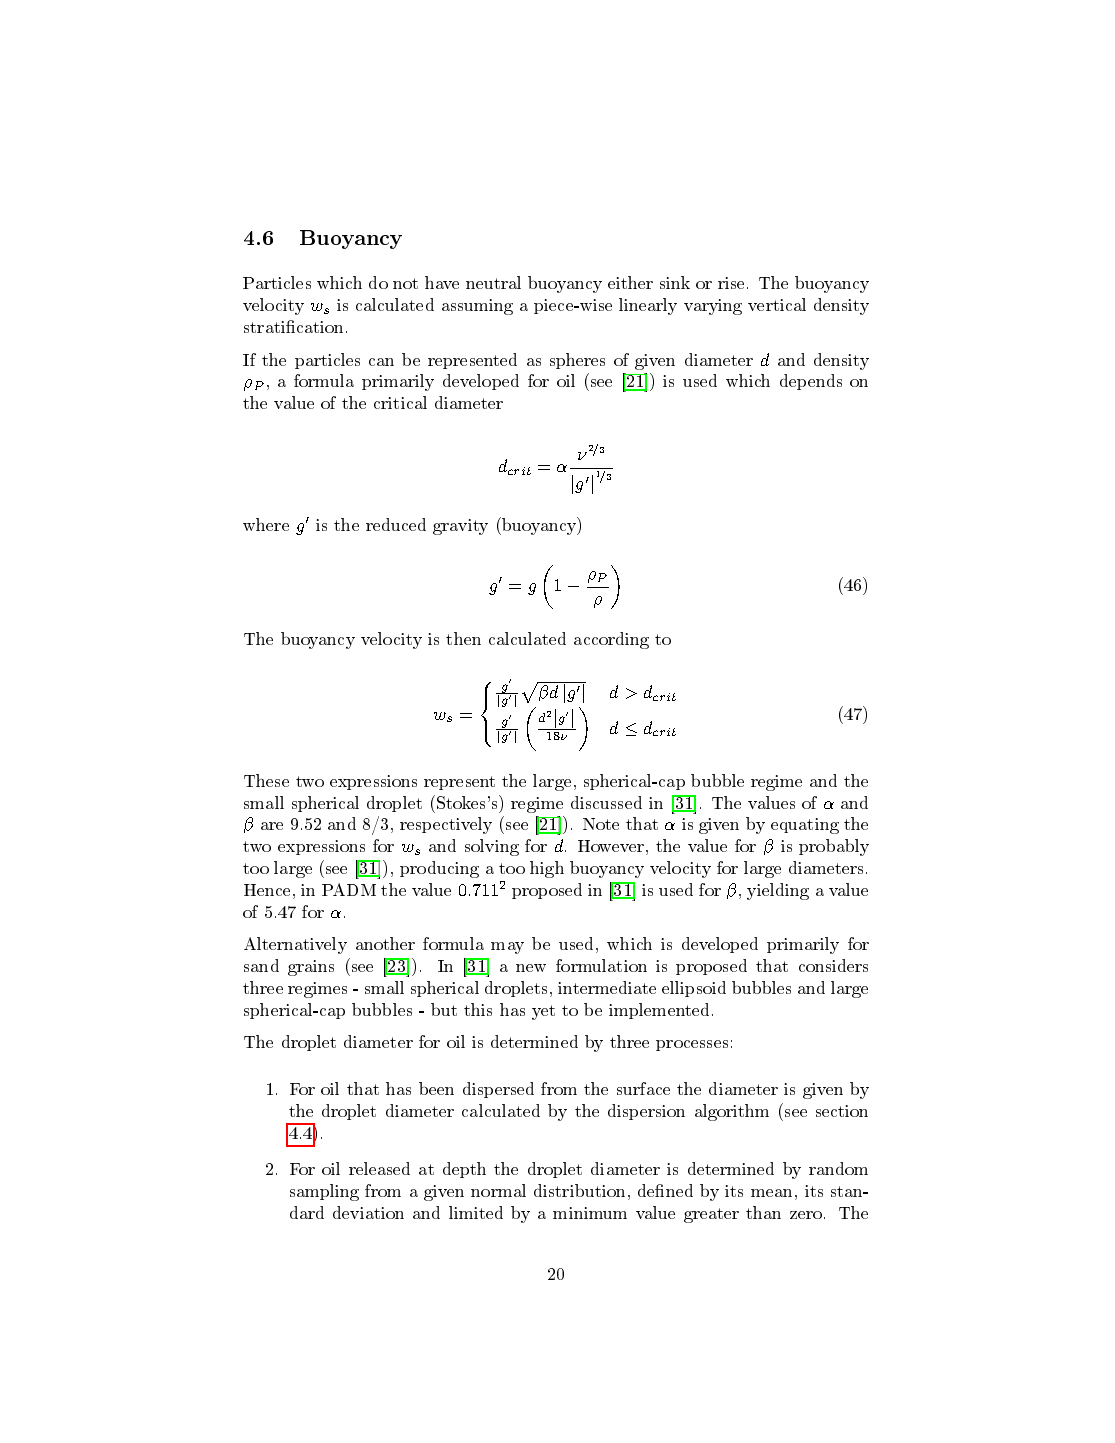 The height and width of the screenshot is (1443, 1115). I want to click on gravity, so click(460, 527).
